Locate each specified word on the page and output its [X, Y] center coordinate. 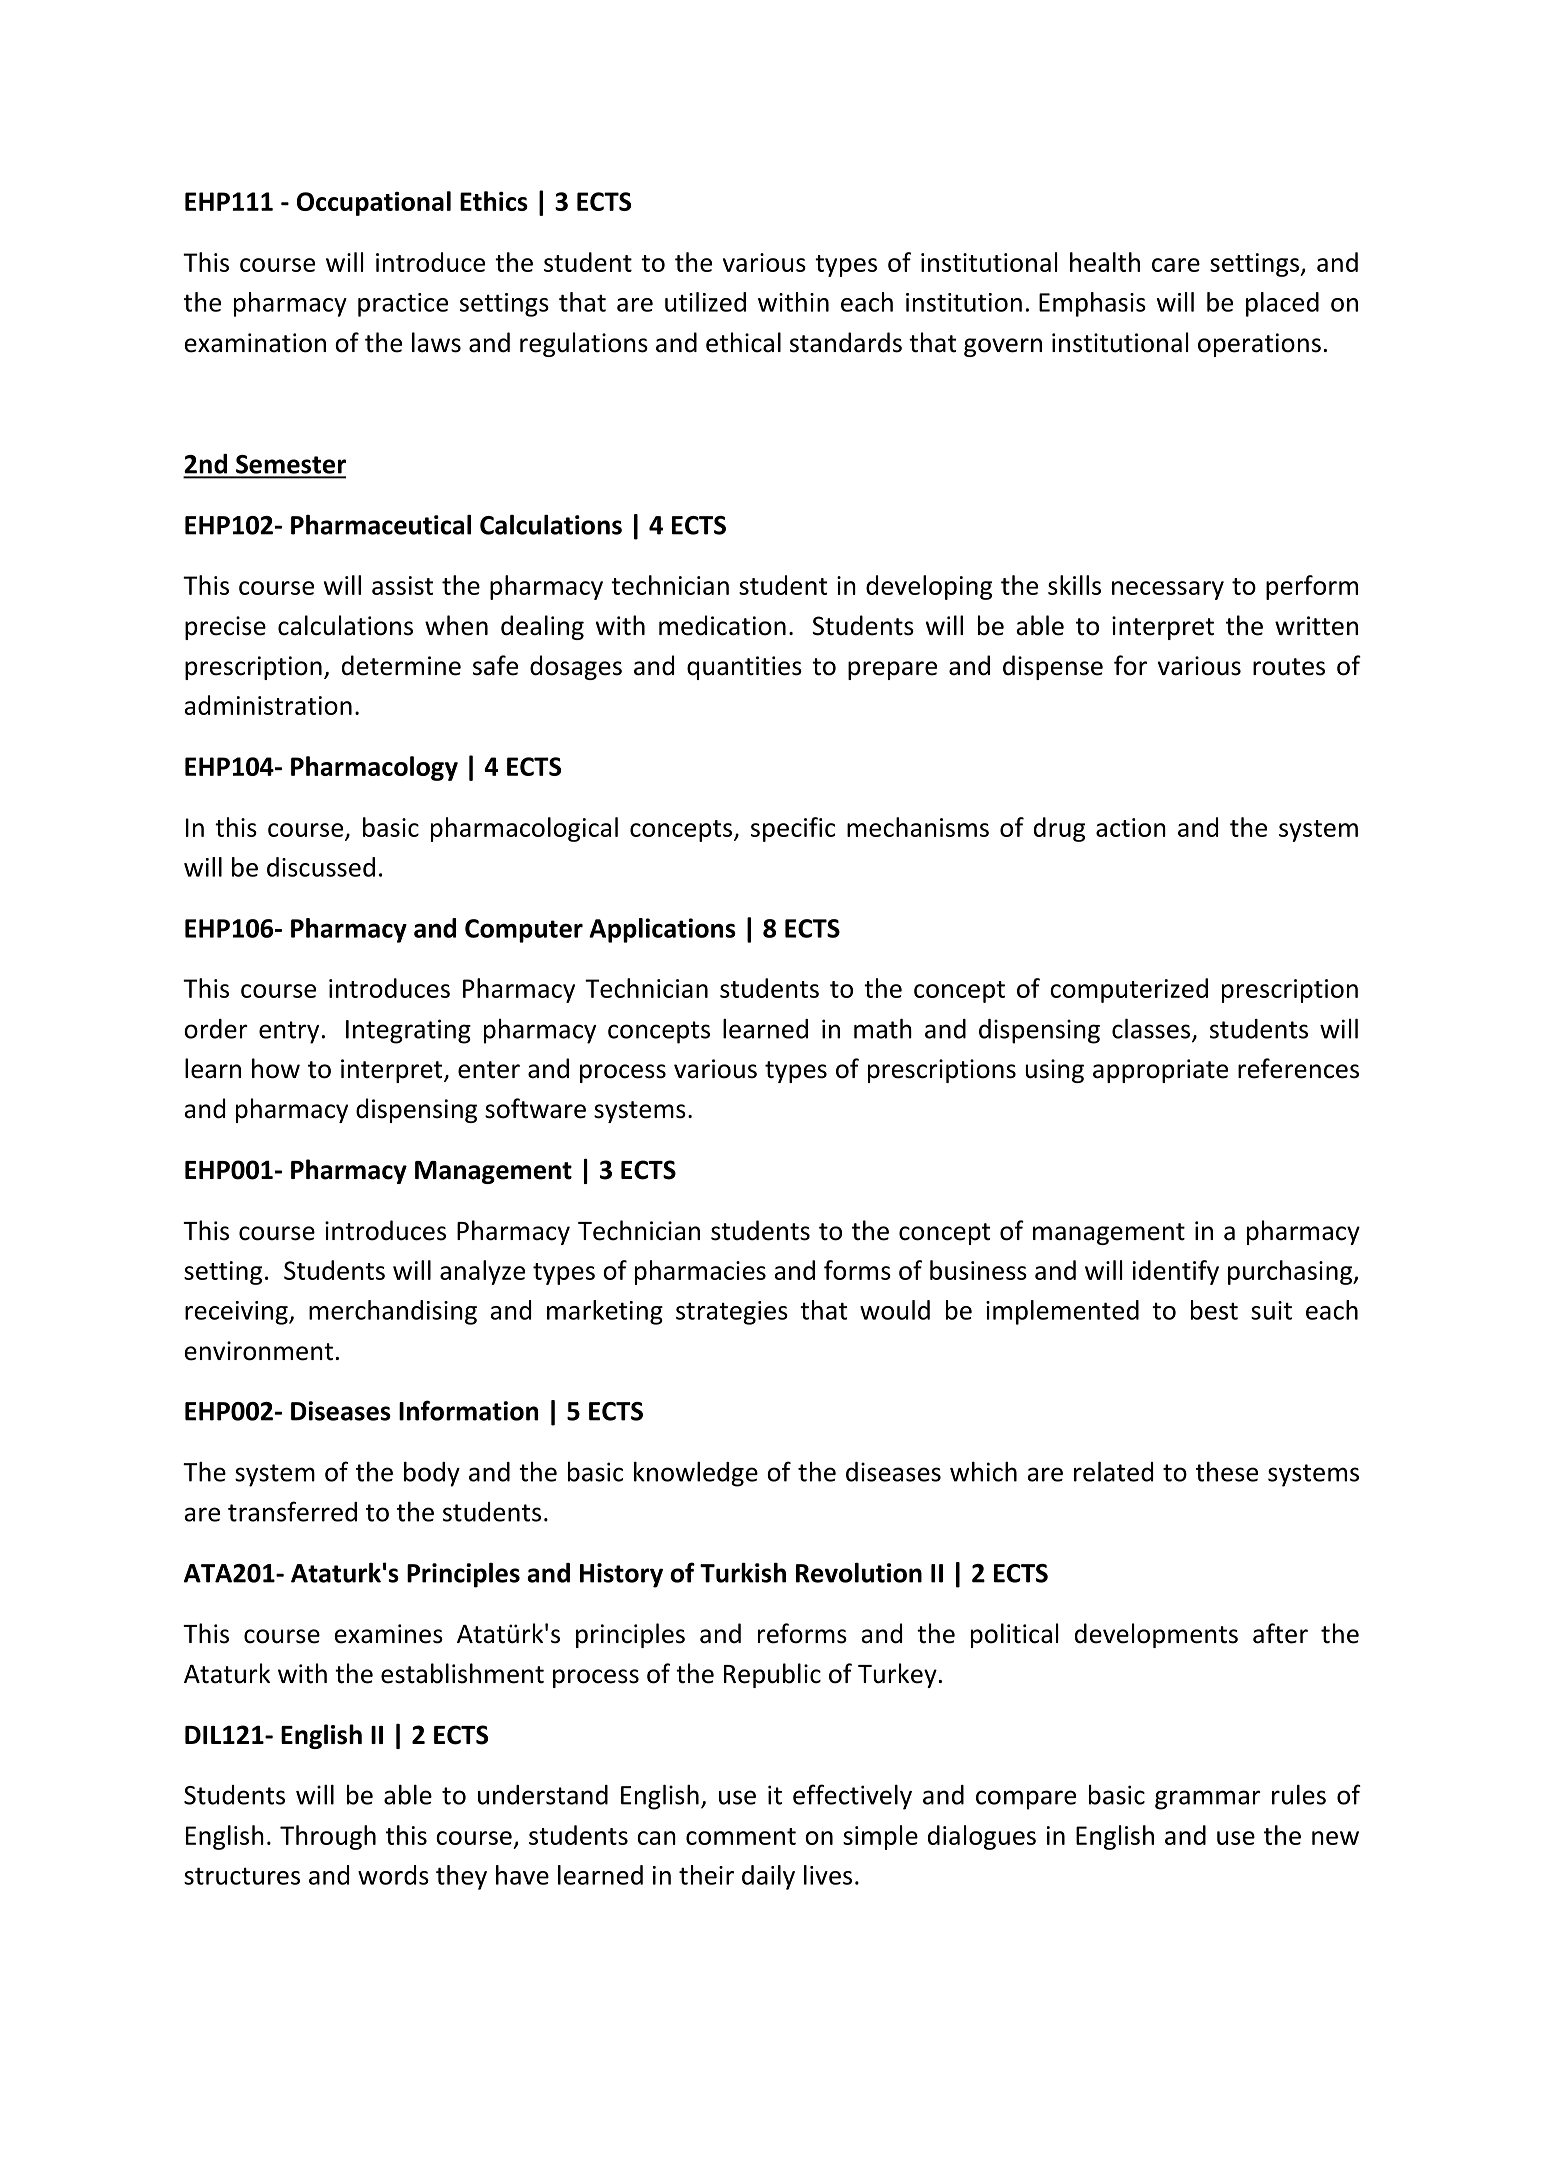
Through [328, 1837]
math [883, 1028]
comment [741, 1836]
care [1176, 265]
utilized [705, 302]
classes [1151, 1028]
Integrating [408, 1031]
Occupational [374, 203]
